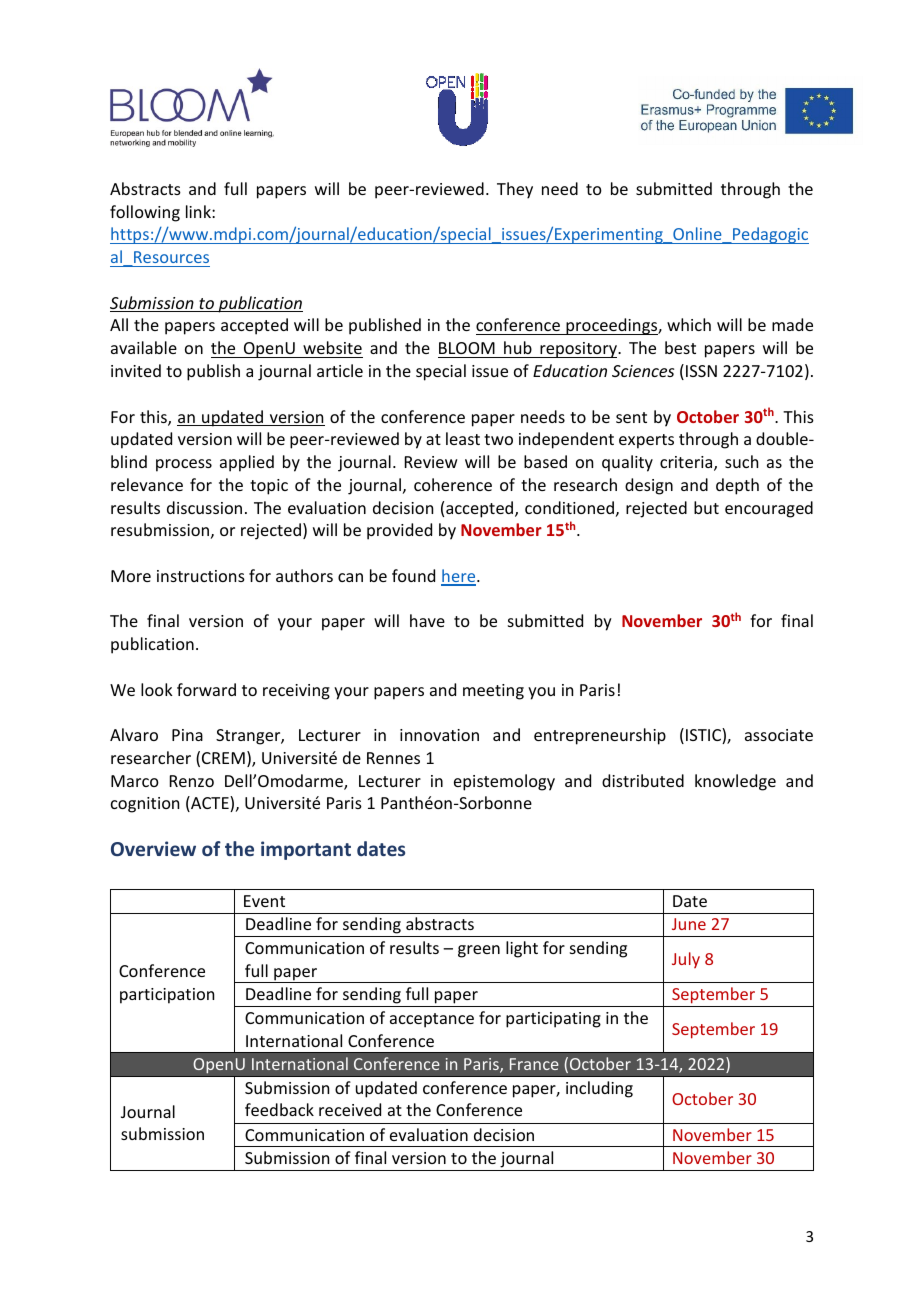 Image resolution: width=924 pixels, height=1308 pixels. I want to click on France, so click(534, 1064).
